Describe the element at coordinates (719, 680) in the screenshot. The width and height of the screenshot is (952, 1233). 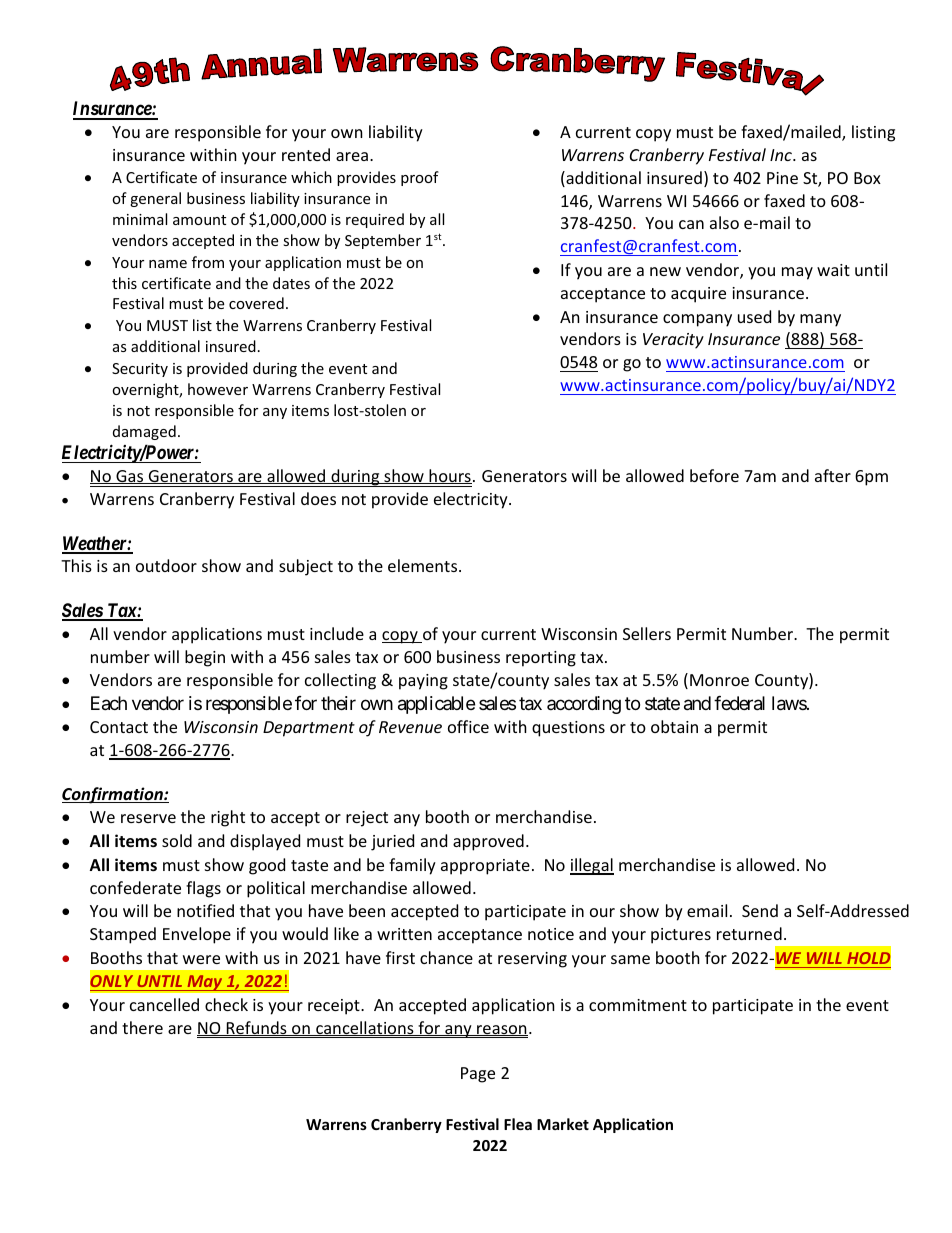
I see `Monroe` at that location.
